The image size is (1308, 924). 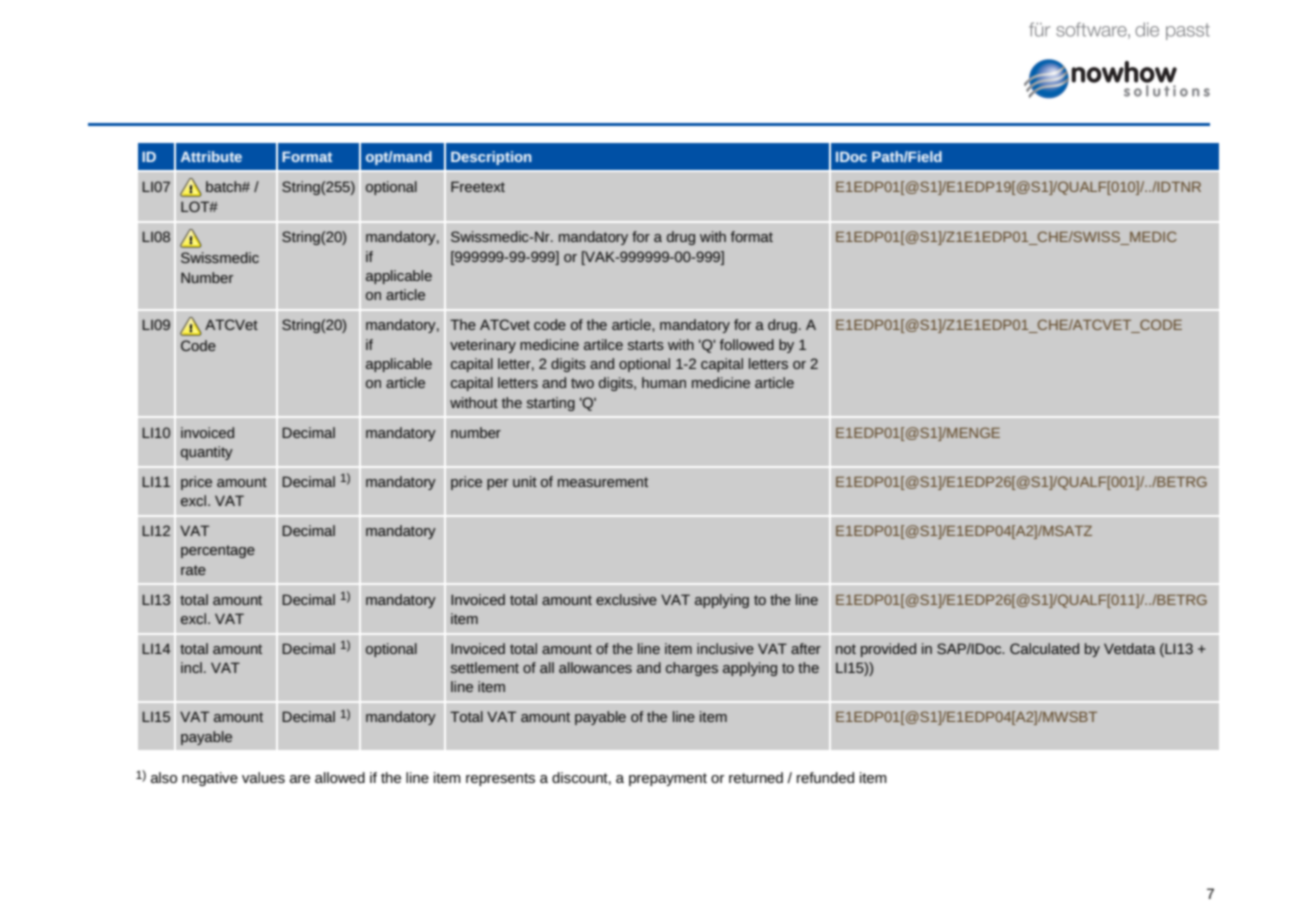 I want to click on starts, so click(x=646, y=345).
